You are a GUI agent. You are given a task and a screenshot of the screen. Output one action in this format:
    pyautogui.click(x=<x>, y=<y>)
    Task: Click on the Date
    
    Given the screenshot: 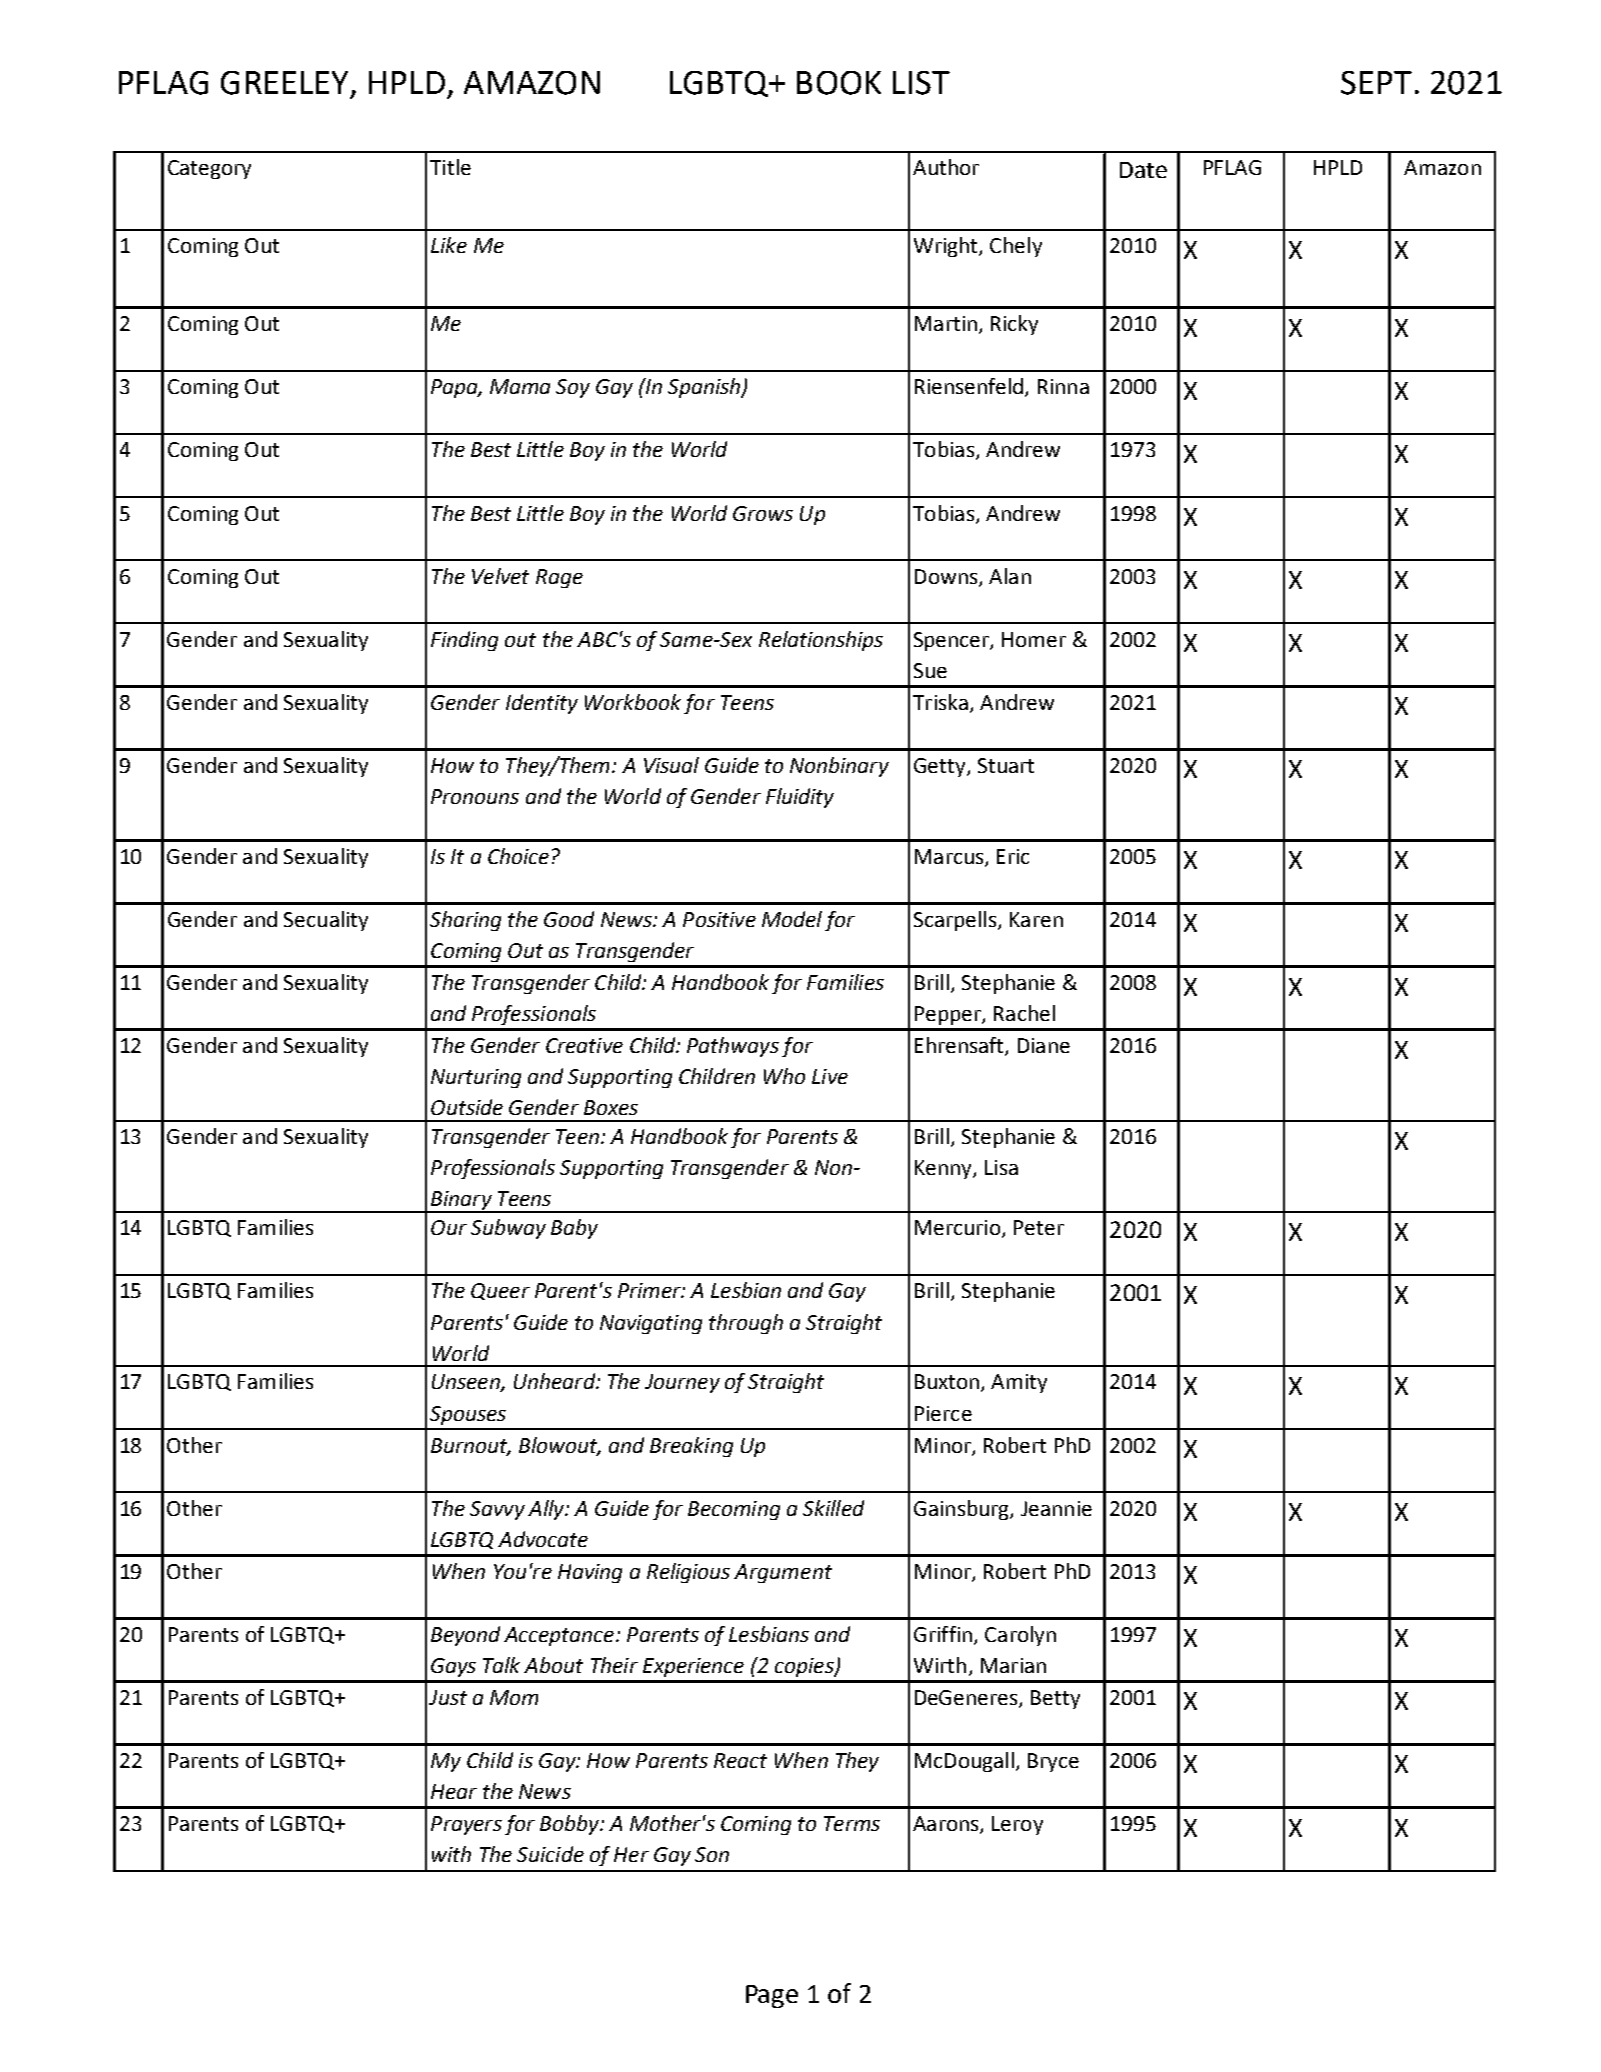 What is the action you would take?
    pyautogui.click(x=1143, y=170)
